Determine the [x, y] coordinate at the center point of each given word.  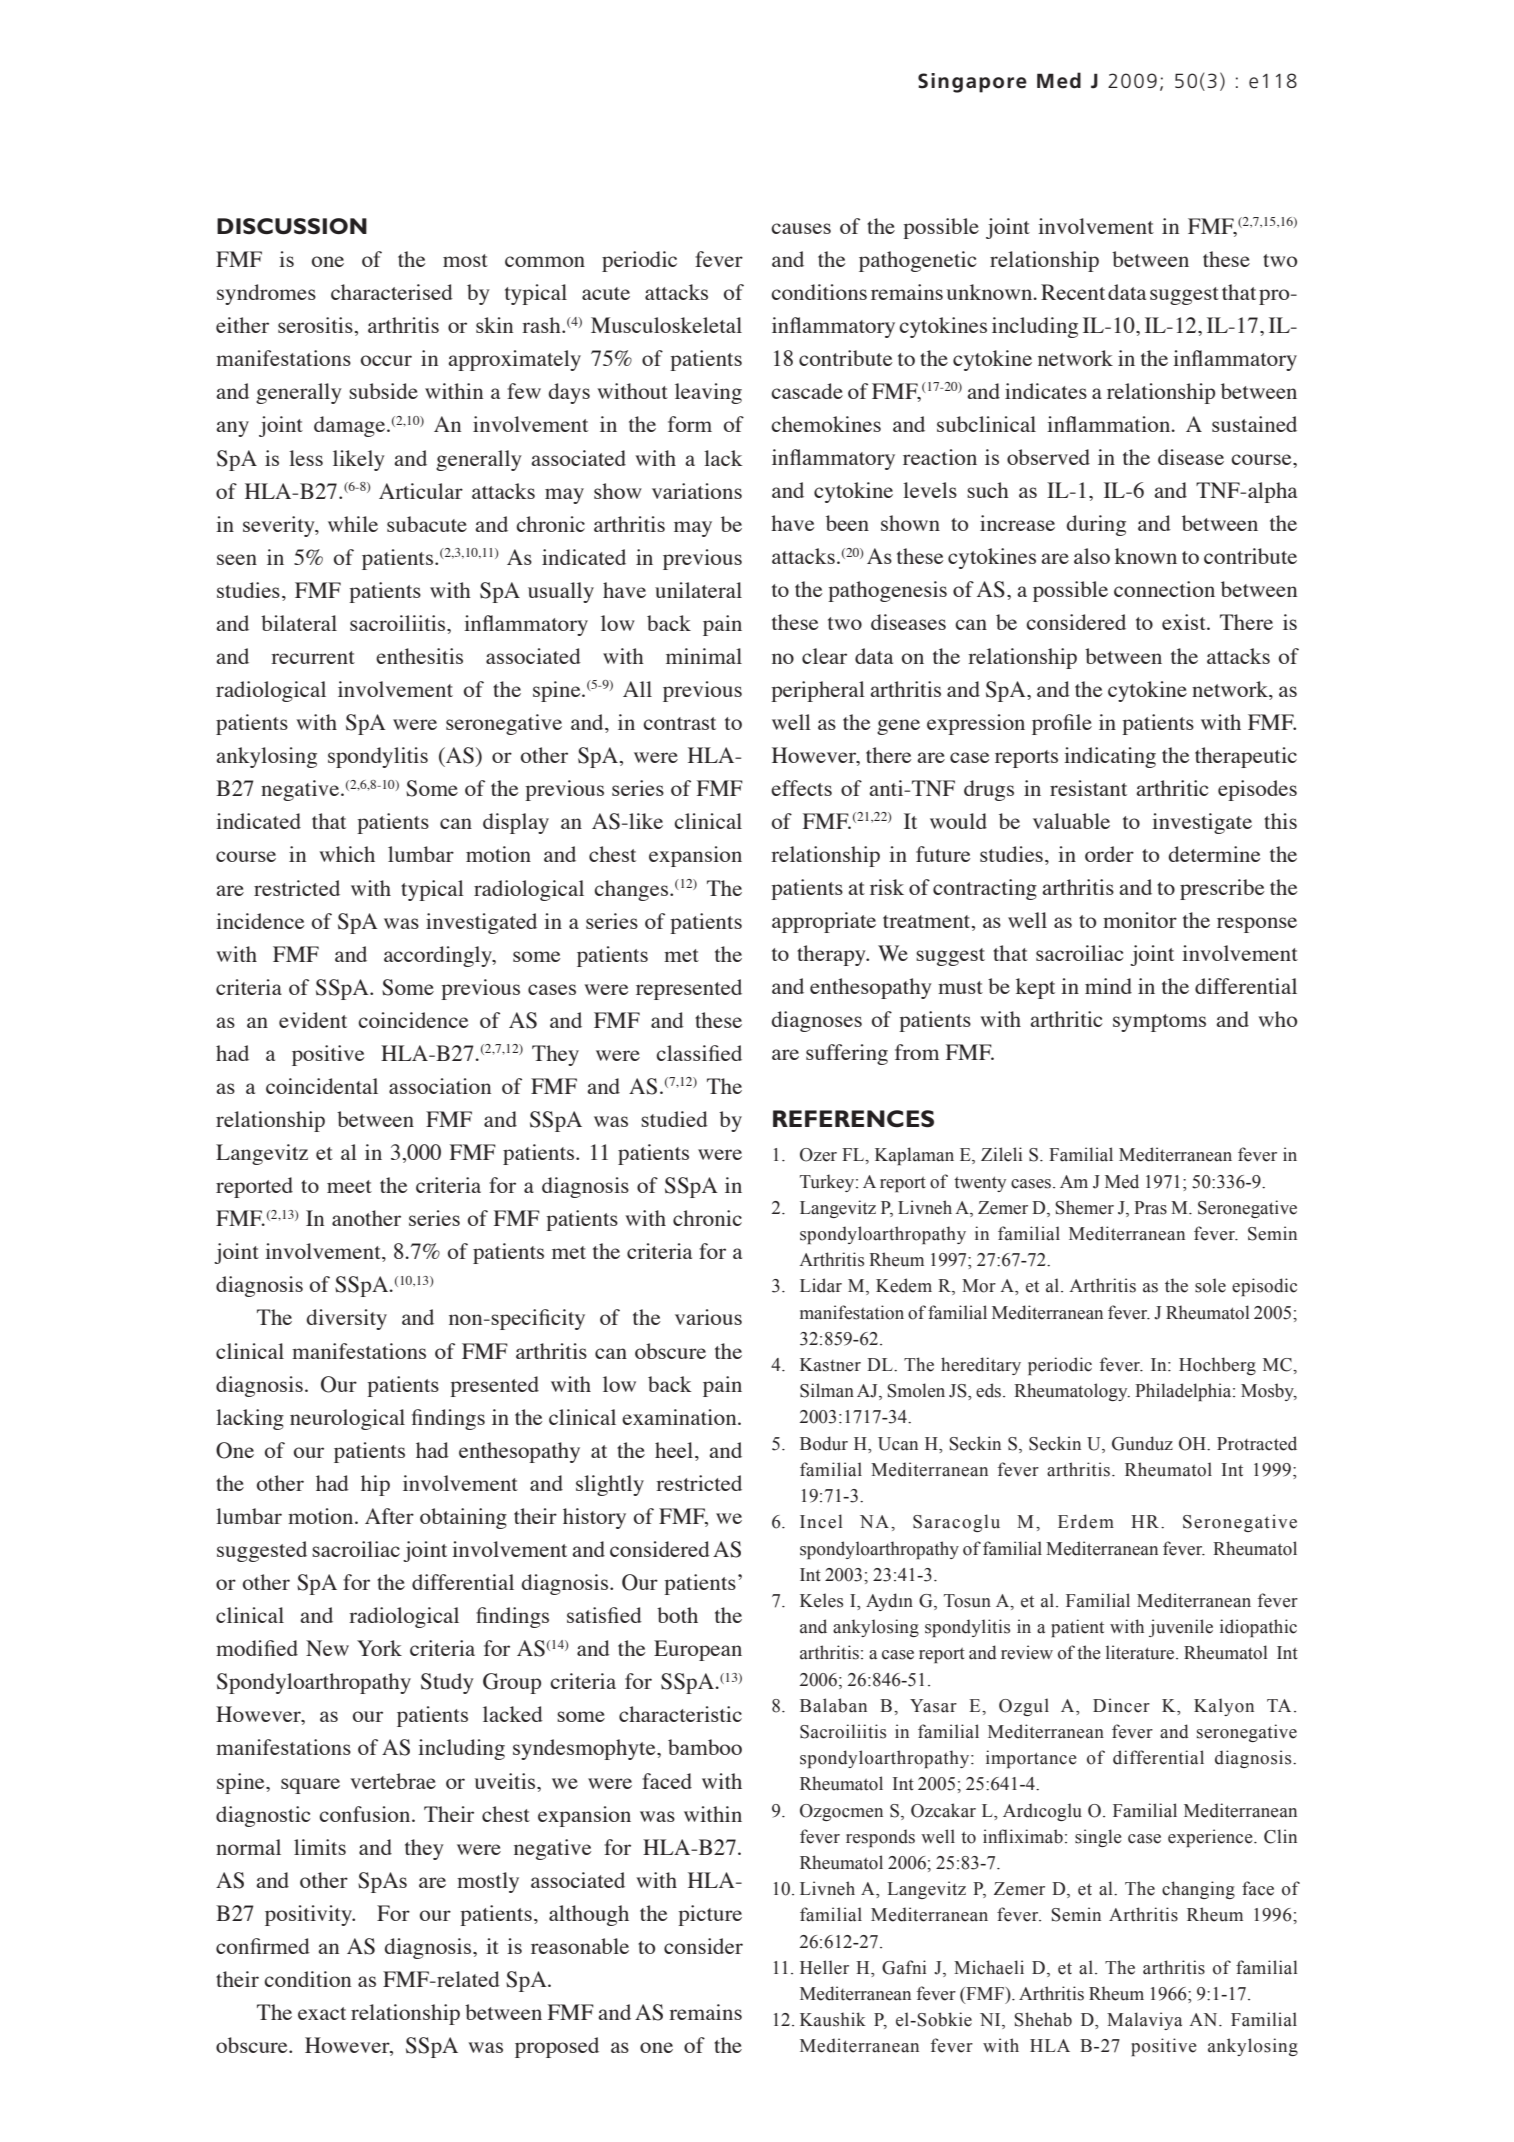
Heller [824, 1967]
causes [801, 228]
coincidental [322, 1086]
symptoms [1159, 1023]
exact [322, 2013]
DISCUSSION [292, 226]
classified [699, 1053]
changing [1198, 1890]
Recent [1073, 292]
